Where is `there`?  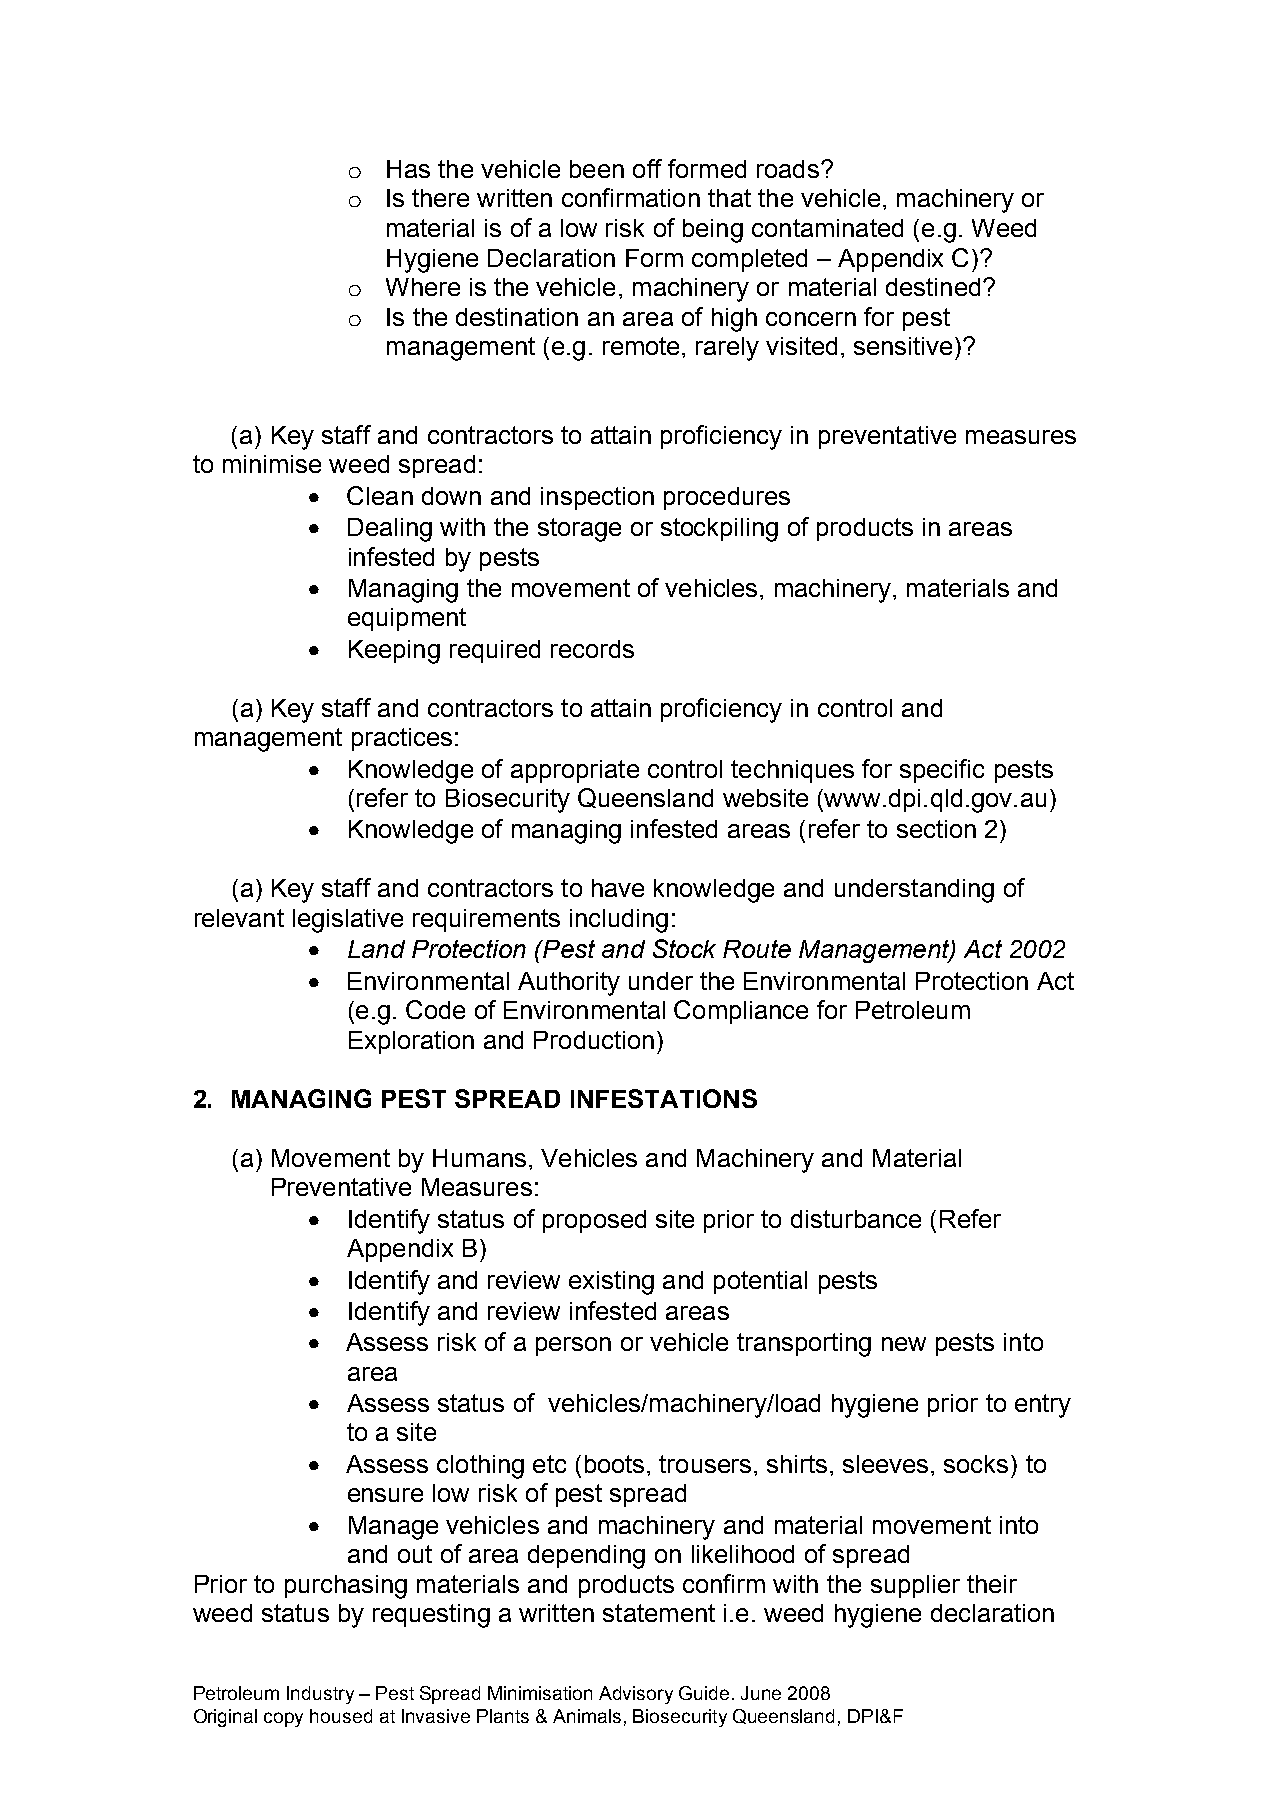
there is located at coordinates (440, 198).
